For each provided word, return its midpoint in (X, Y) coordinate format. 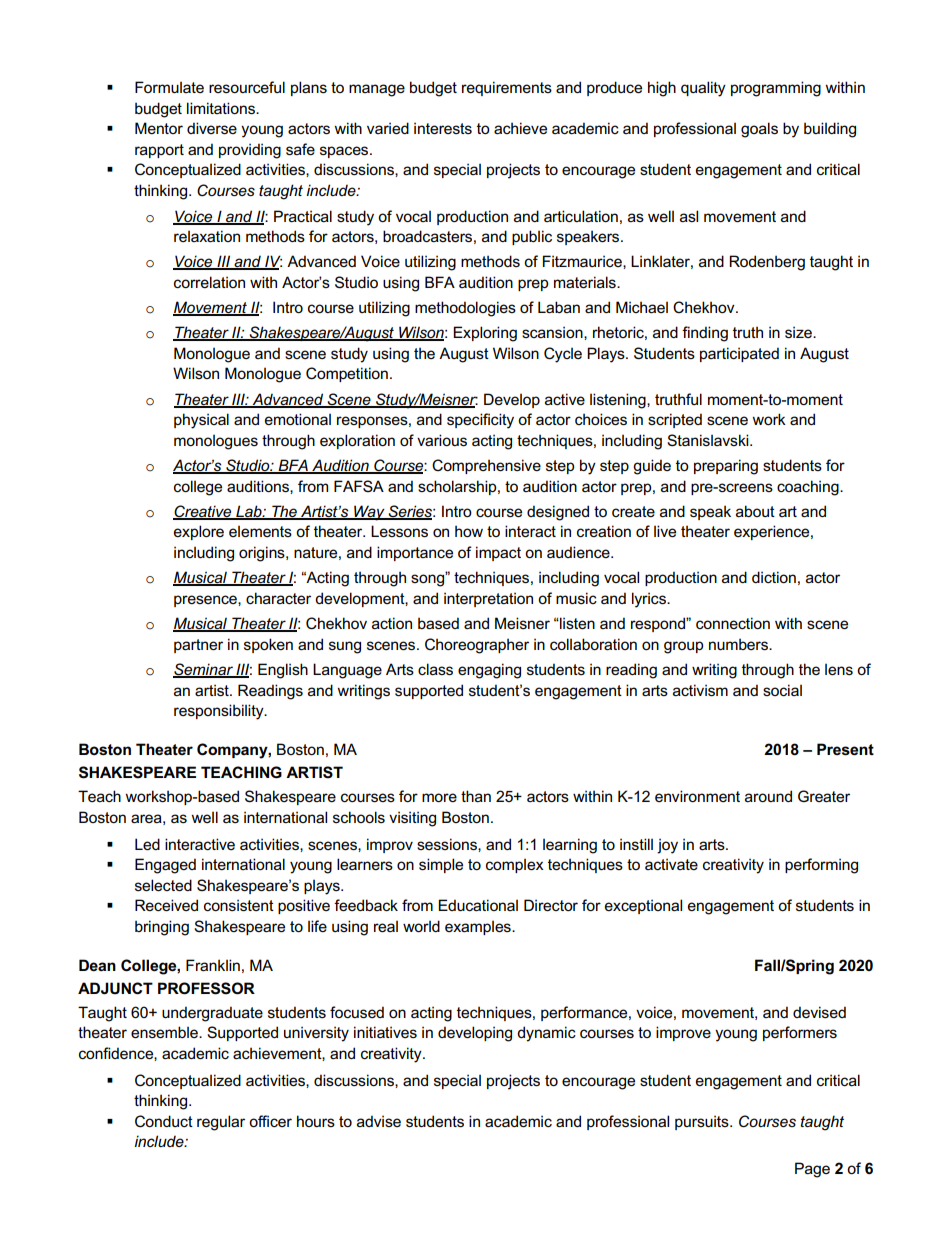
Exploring (485, 334)
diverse (212, 128)
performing (821, 866)
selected (163, 885)
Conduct (164, 1121)
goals (759, 130)
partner (198, 646)
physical (201, 421)
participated (739, 354)
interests (443, 128)
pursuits (703, 1122)
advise (379, 1121)
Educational (478, 905)
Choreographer (477, 646)
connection (733, 623)
